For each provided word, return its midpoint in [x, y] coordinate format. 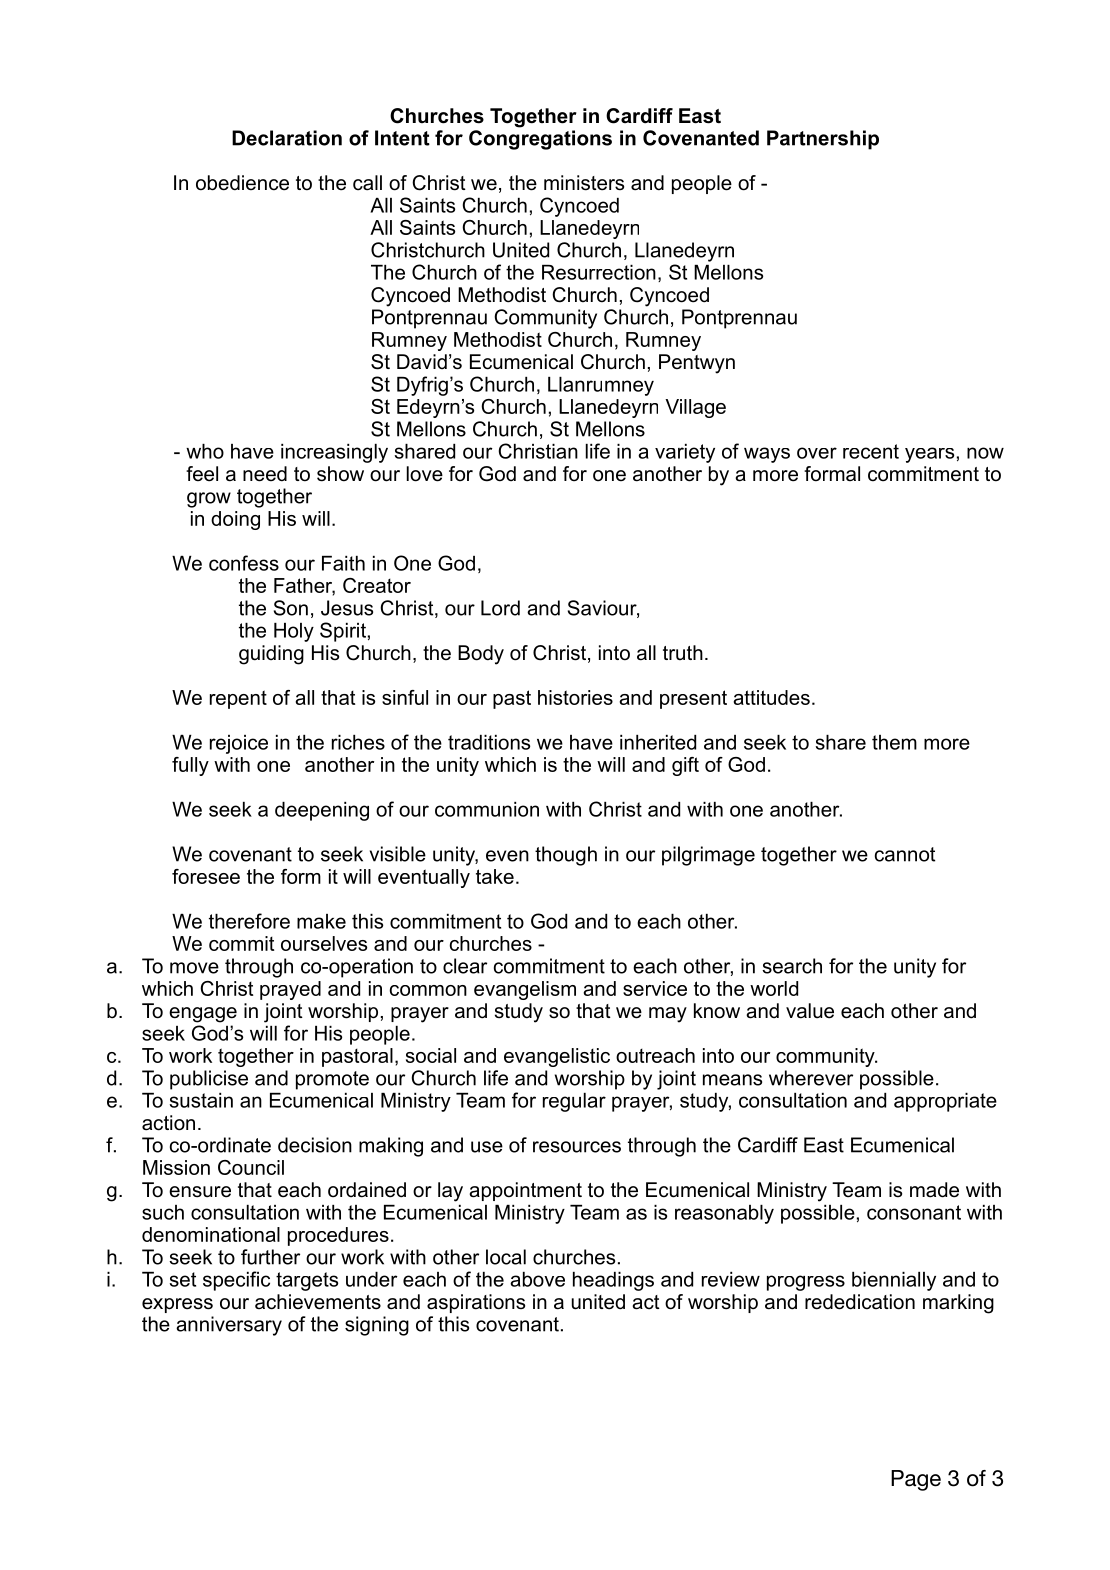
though [566, 856]
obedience [242, 183]
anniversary [229, 1326]
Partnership [823, 140]
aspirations [476, 1303]
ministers [584, 183]
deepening [322, 811]
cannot [905, 854]
